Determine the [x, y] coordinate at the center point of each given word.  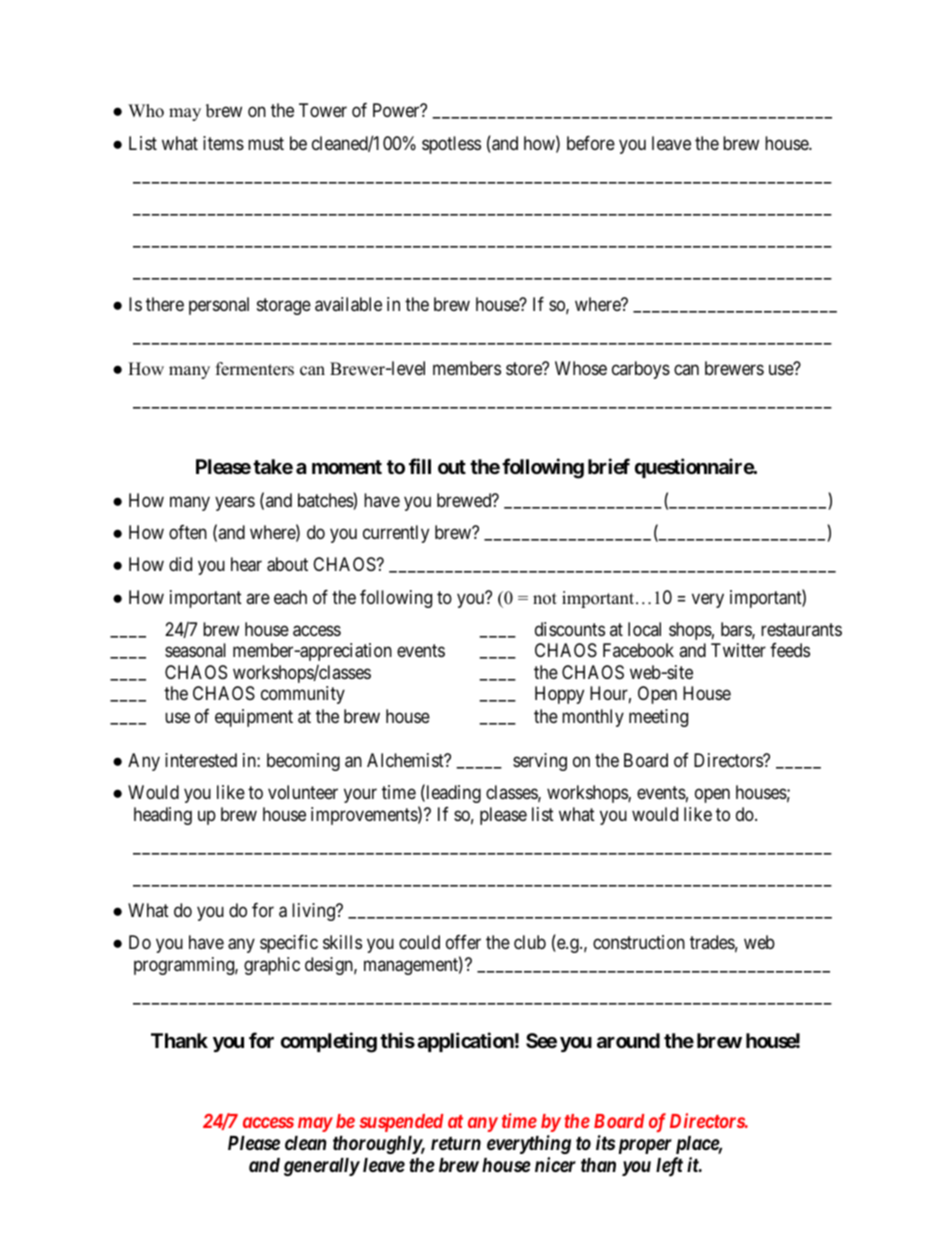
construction [639, 942]
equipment [254, 718]
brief [609, 466]
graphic [272, 966]
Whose [581, 368]
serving [540, 762]
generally [322, 1167]
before [591, 143]
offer [463, 942]
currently [396, 534]
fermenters [255, 369]
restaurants [801, 629]
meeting [658, 718]
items [223, 143]
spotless [451, 145]
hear [246, 564]
